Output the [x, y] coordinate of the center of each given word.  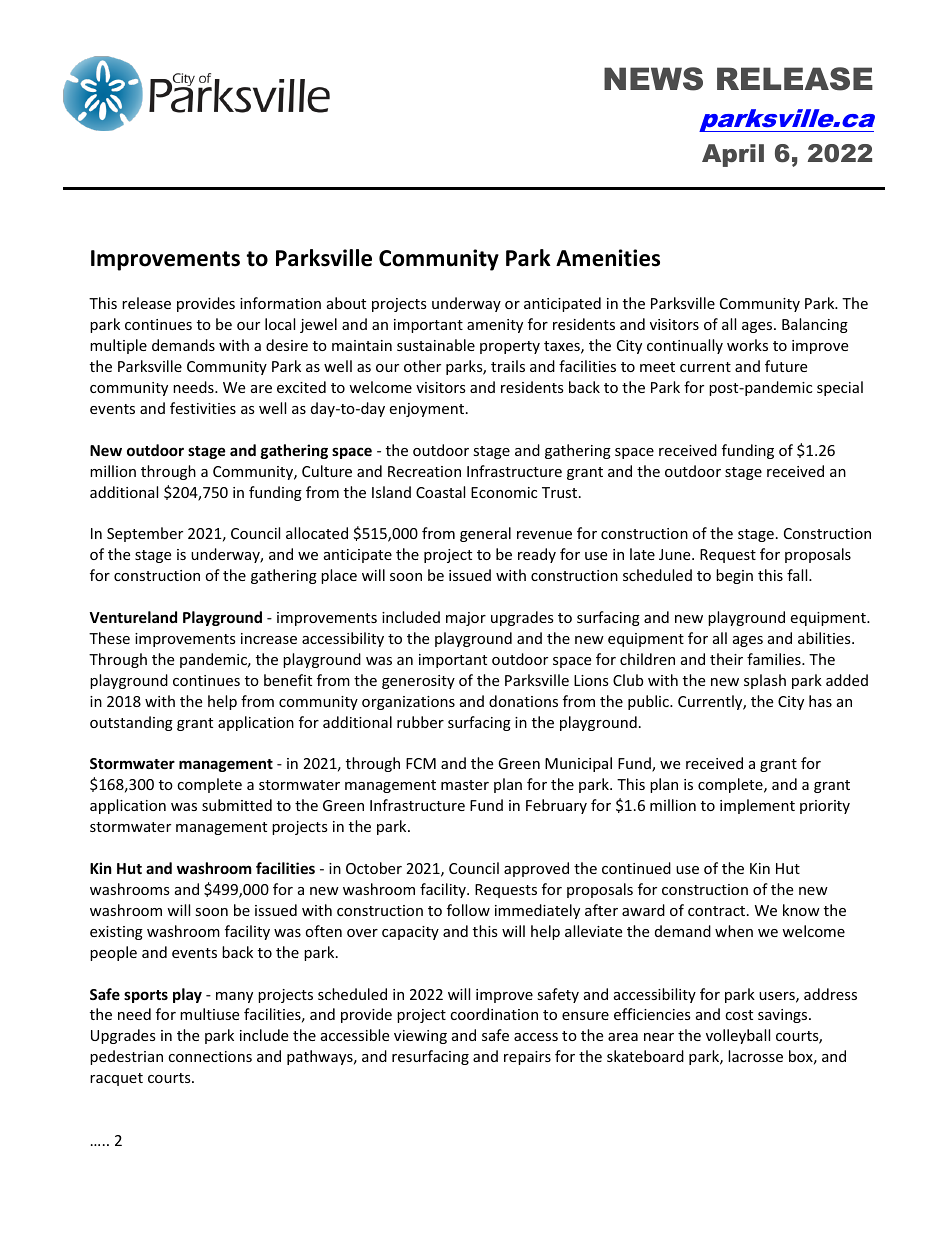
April [733, 155]
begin [734, 576]
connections [210, 1056]
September [145, 534]
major [466, 619]
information [280, 303]
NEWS [653, 79]
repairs [527, 1058]
